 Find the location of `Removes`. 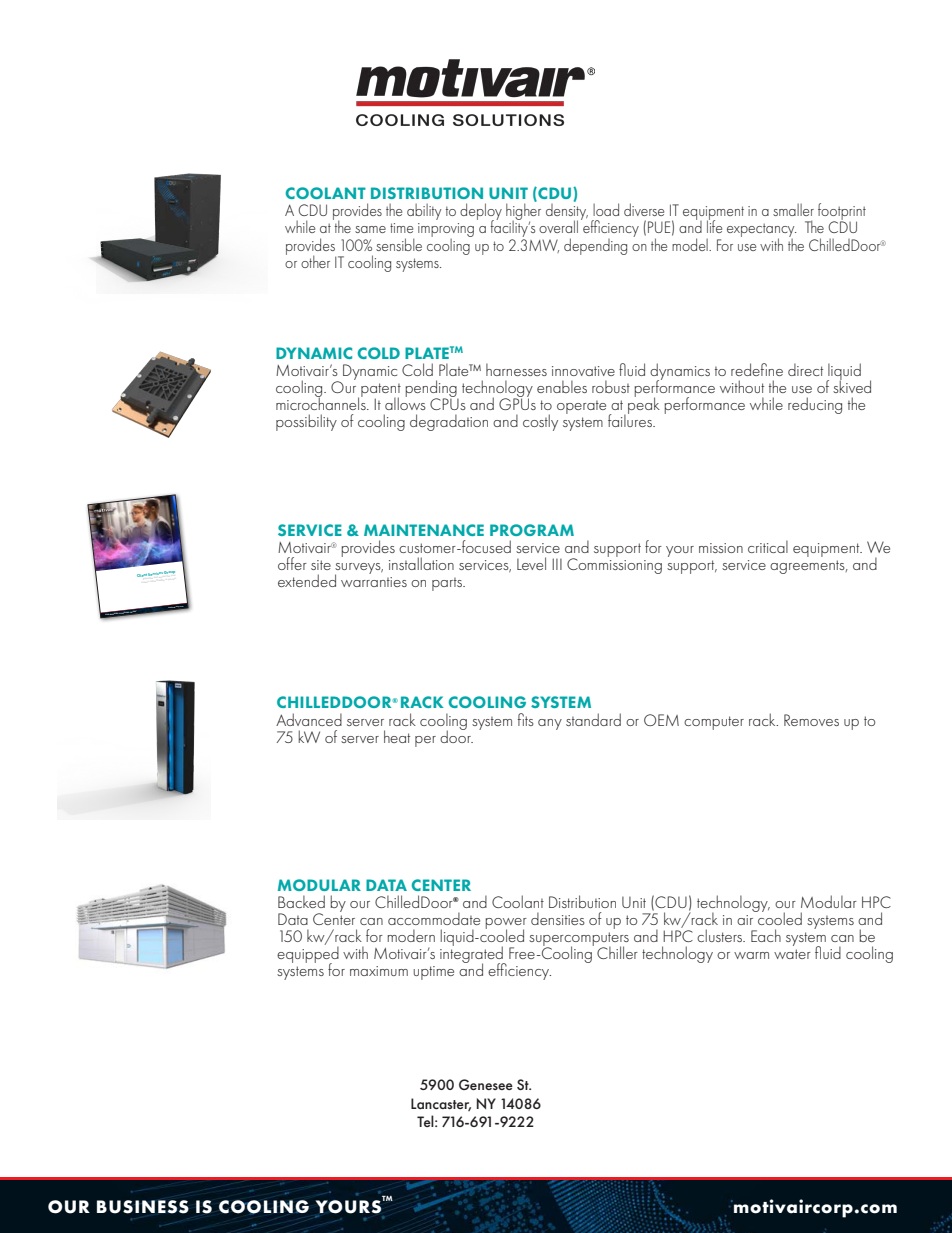

Removes is located at coordinates (811, 720).
